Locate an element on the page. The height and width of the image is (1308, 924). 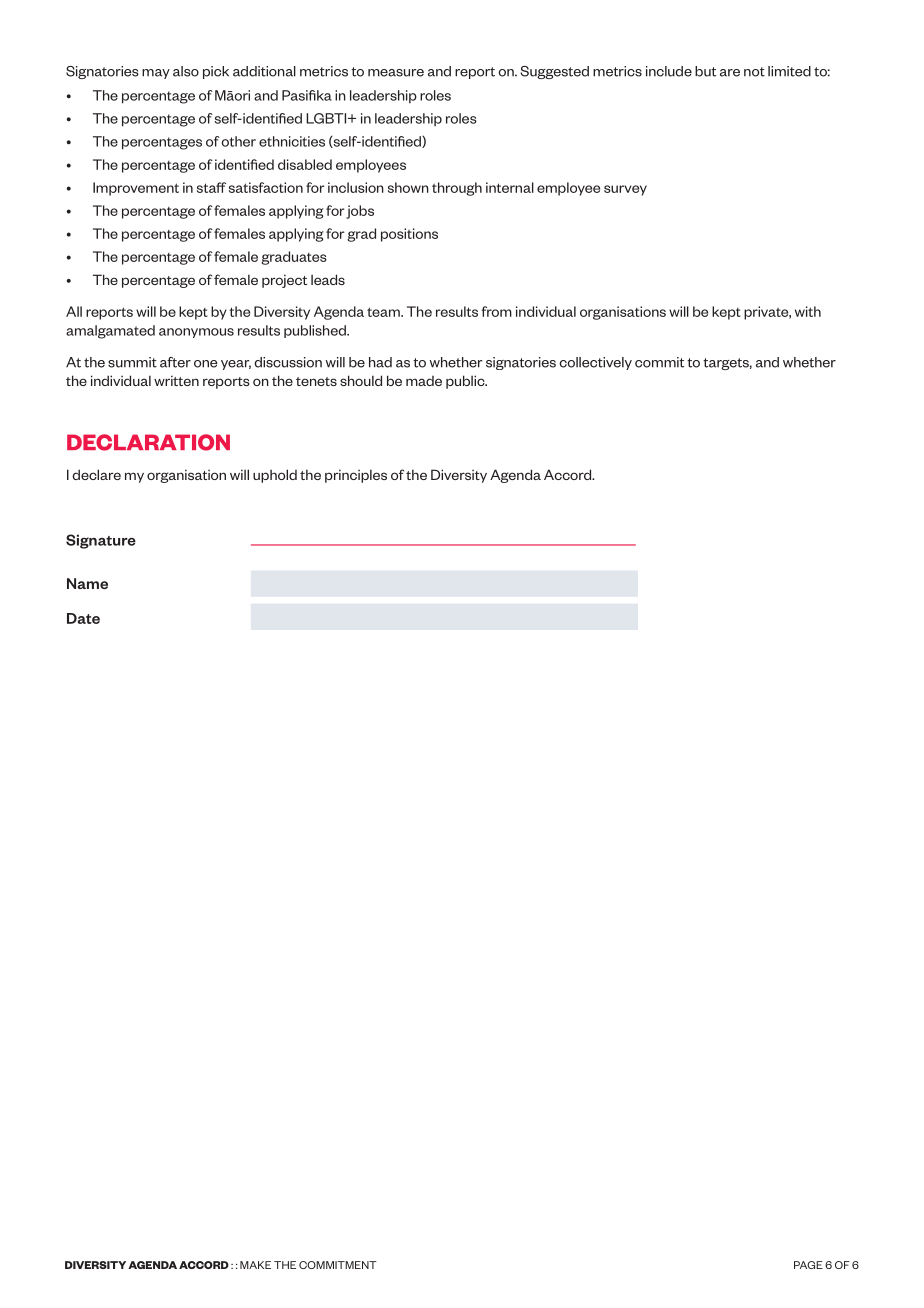
measure is located at coordinates (396, 73).
